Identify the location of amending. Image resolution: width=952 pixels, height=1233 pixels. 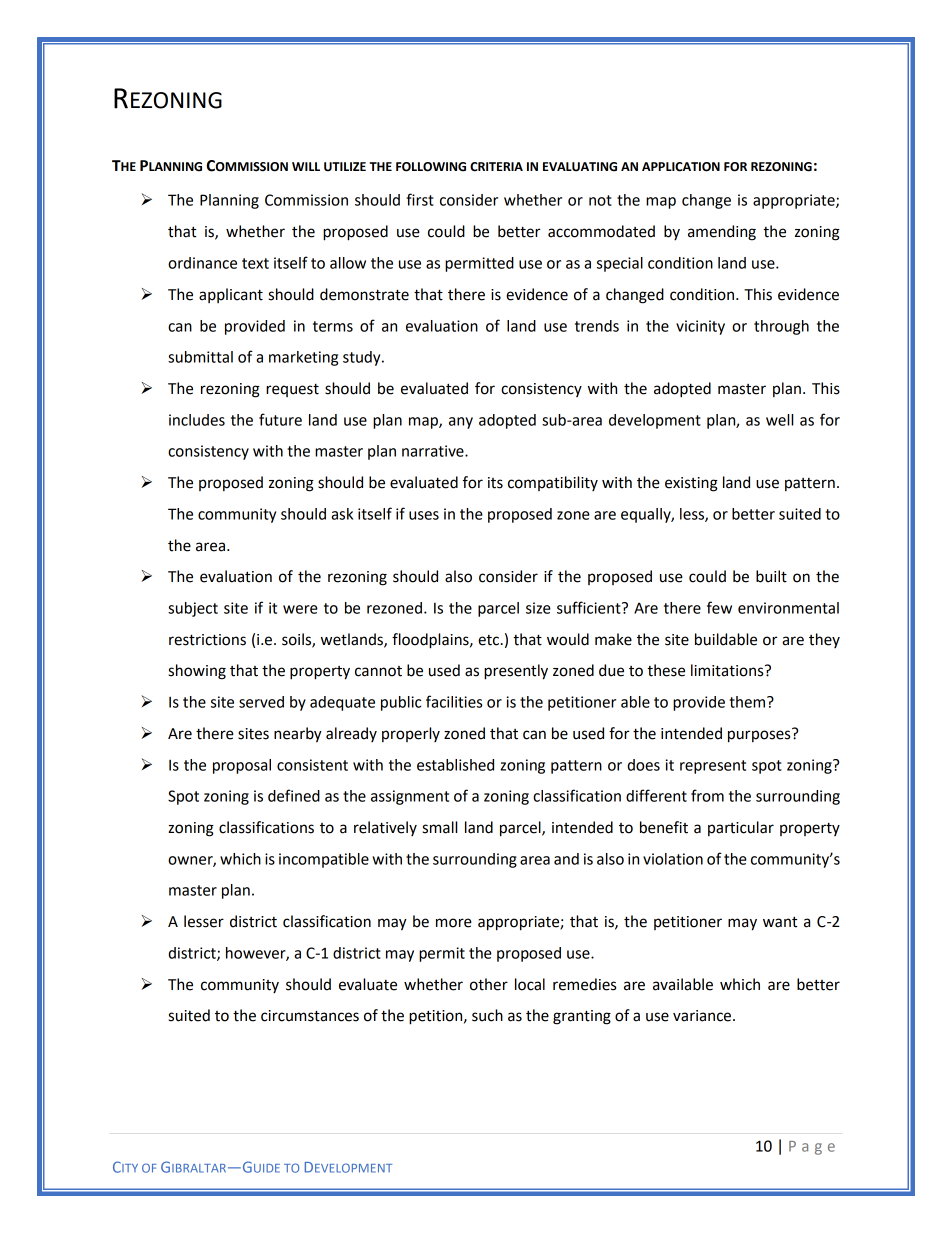
(722, 233).
